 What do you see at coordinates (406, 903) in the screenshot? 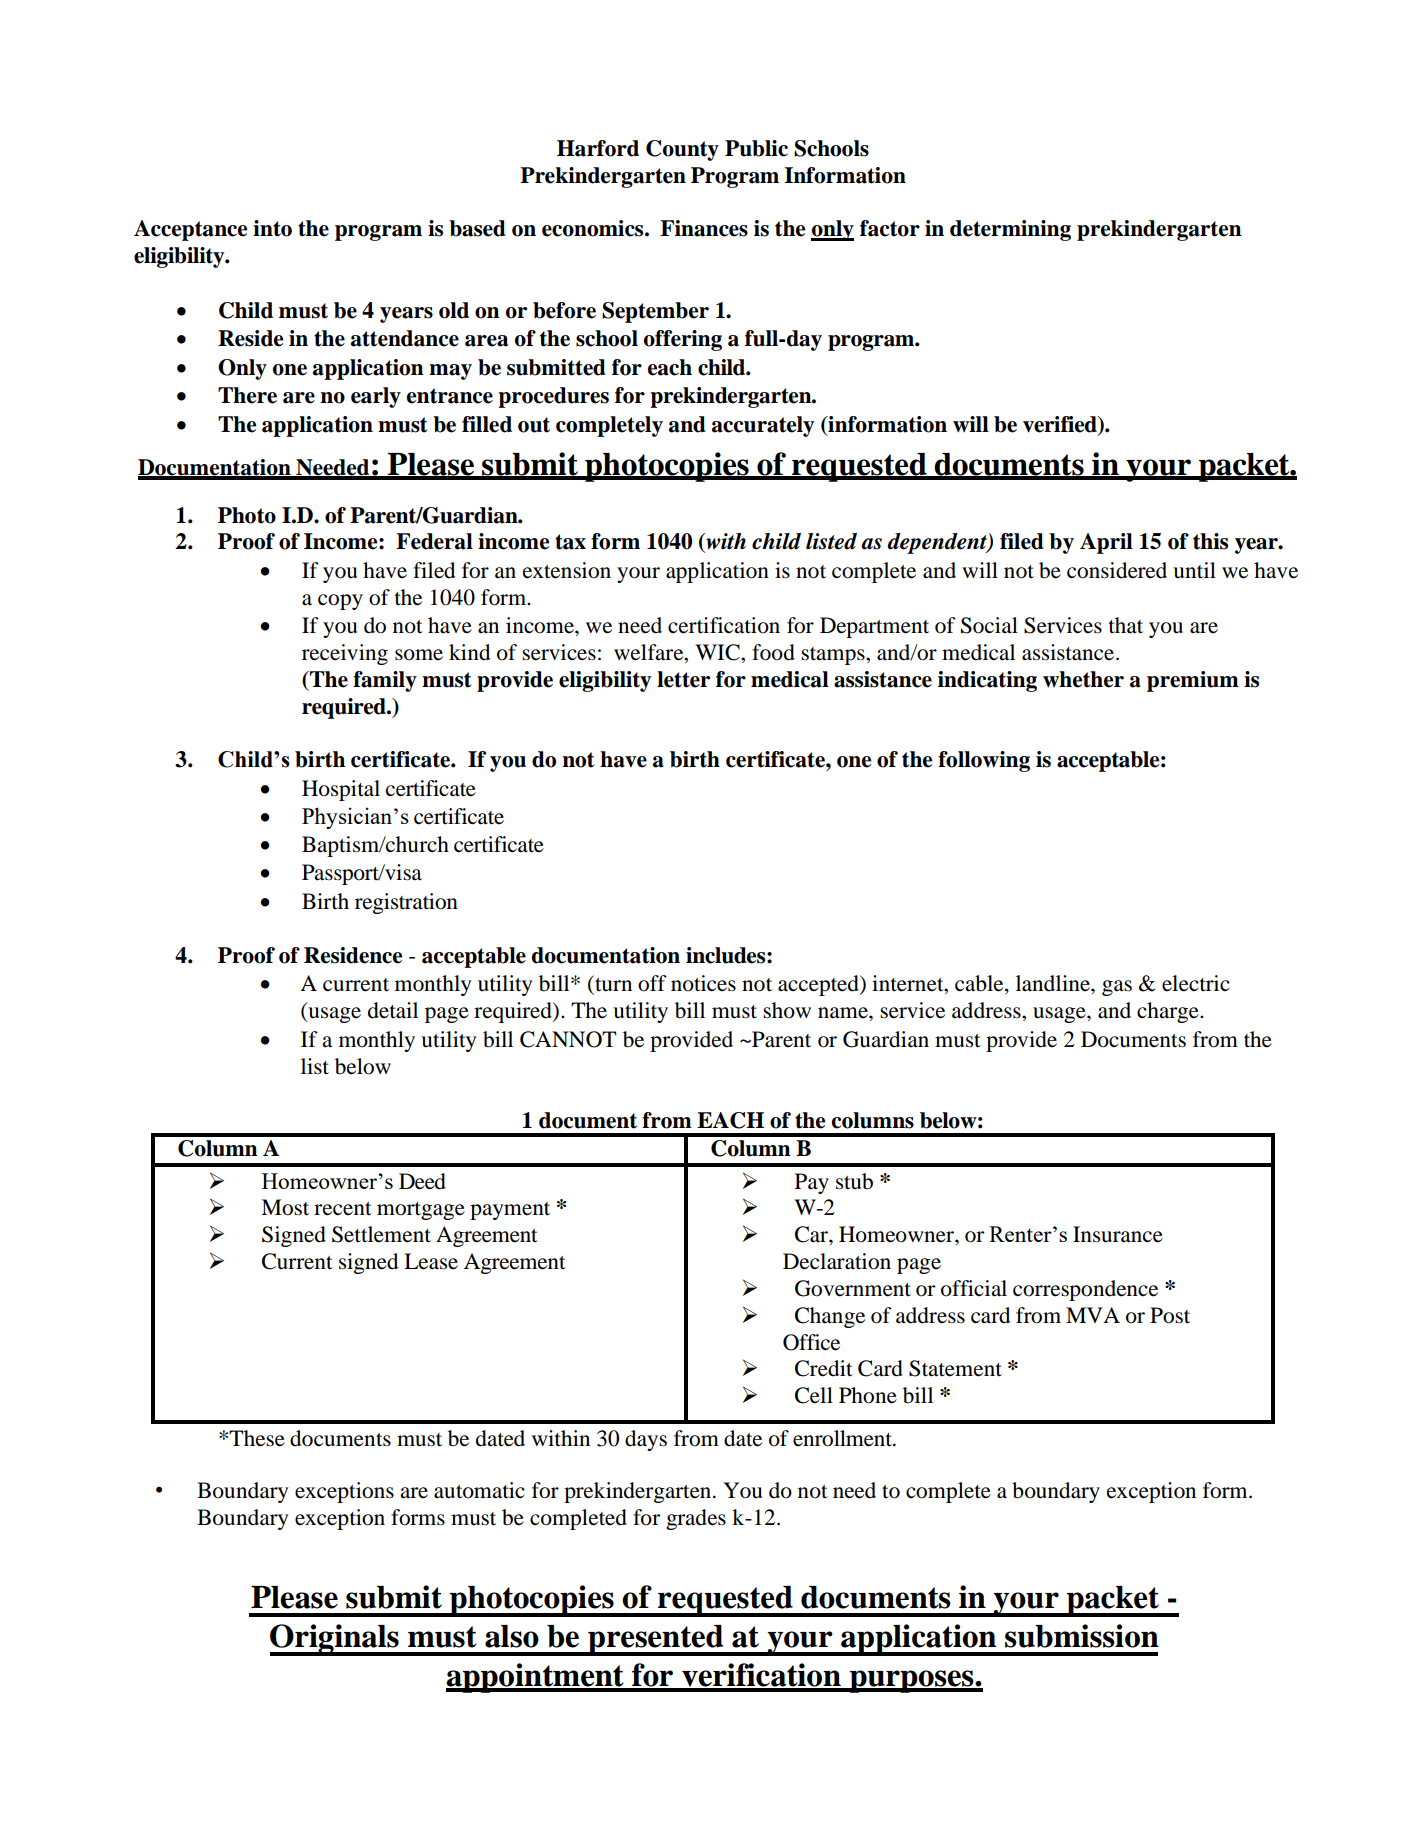
I see `registration` at bounding box center [406, 903].
